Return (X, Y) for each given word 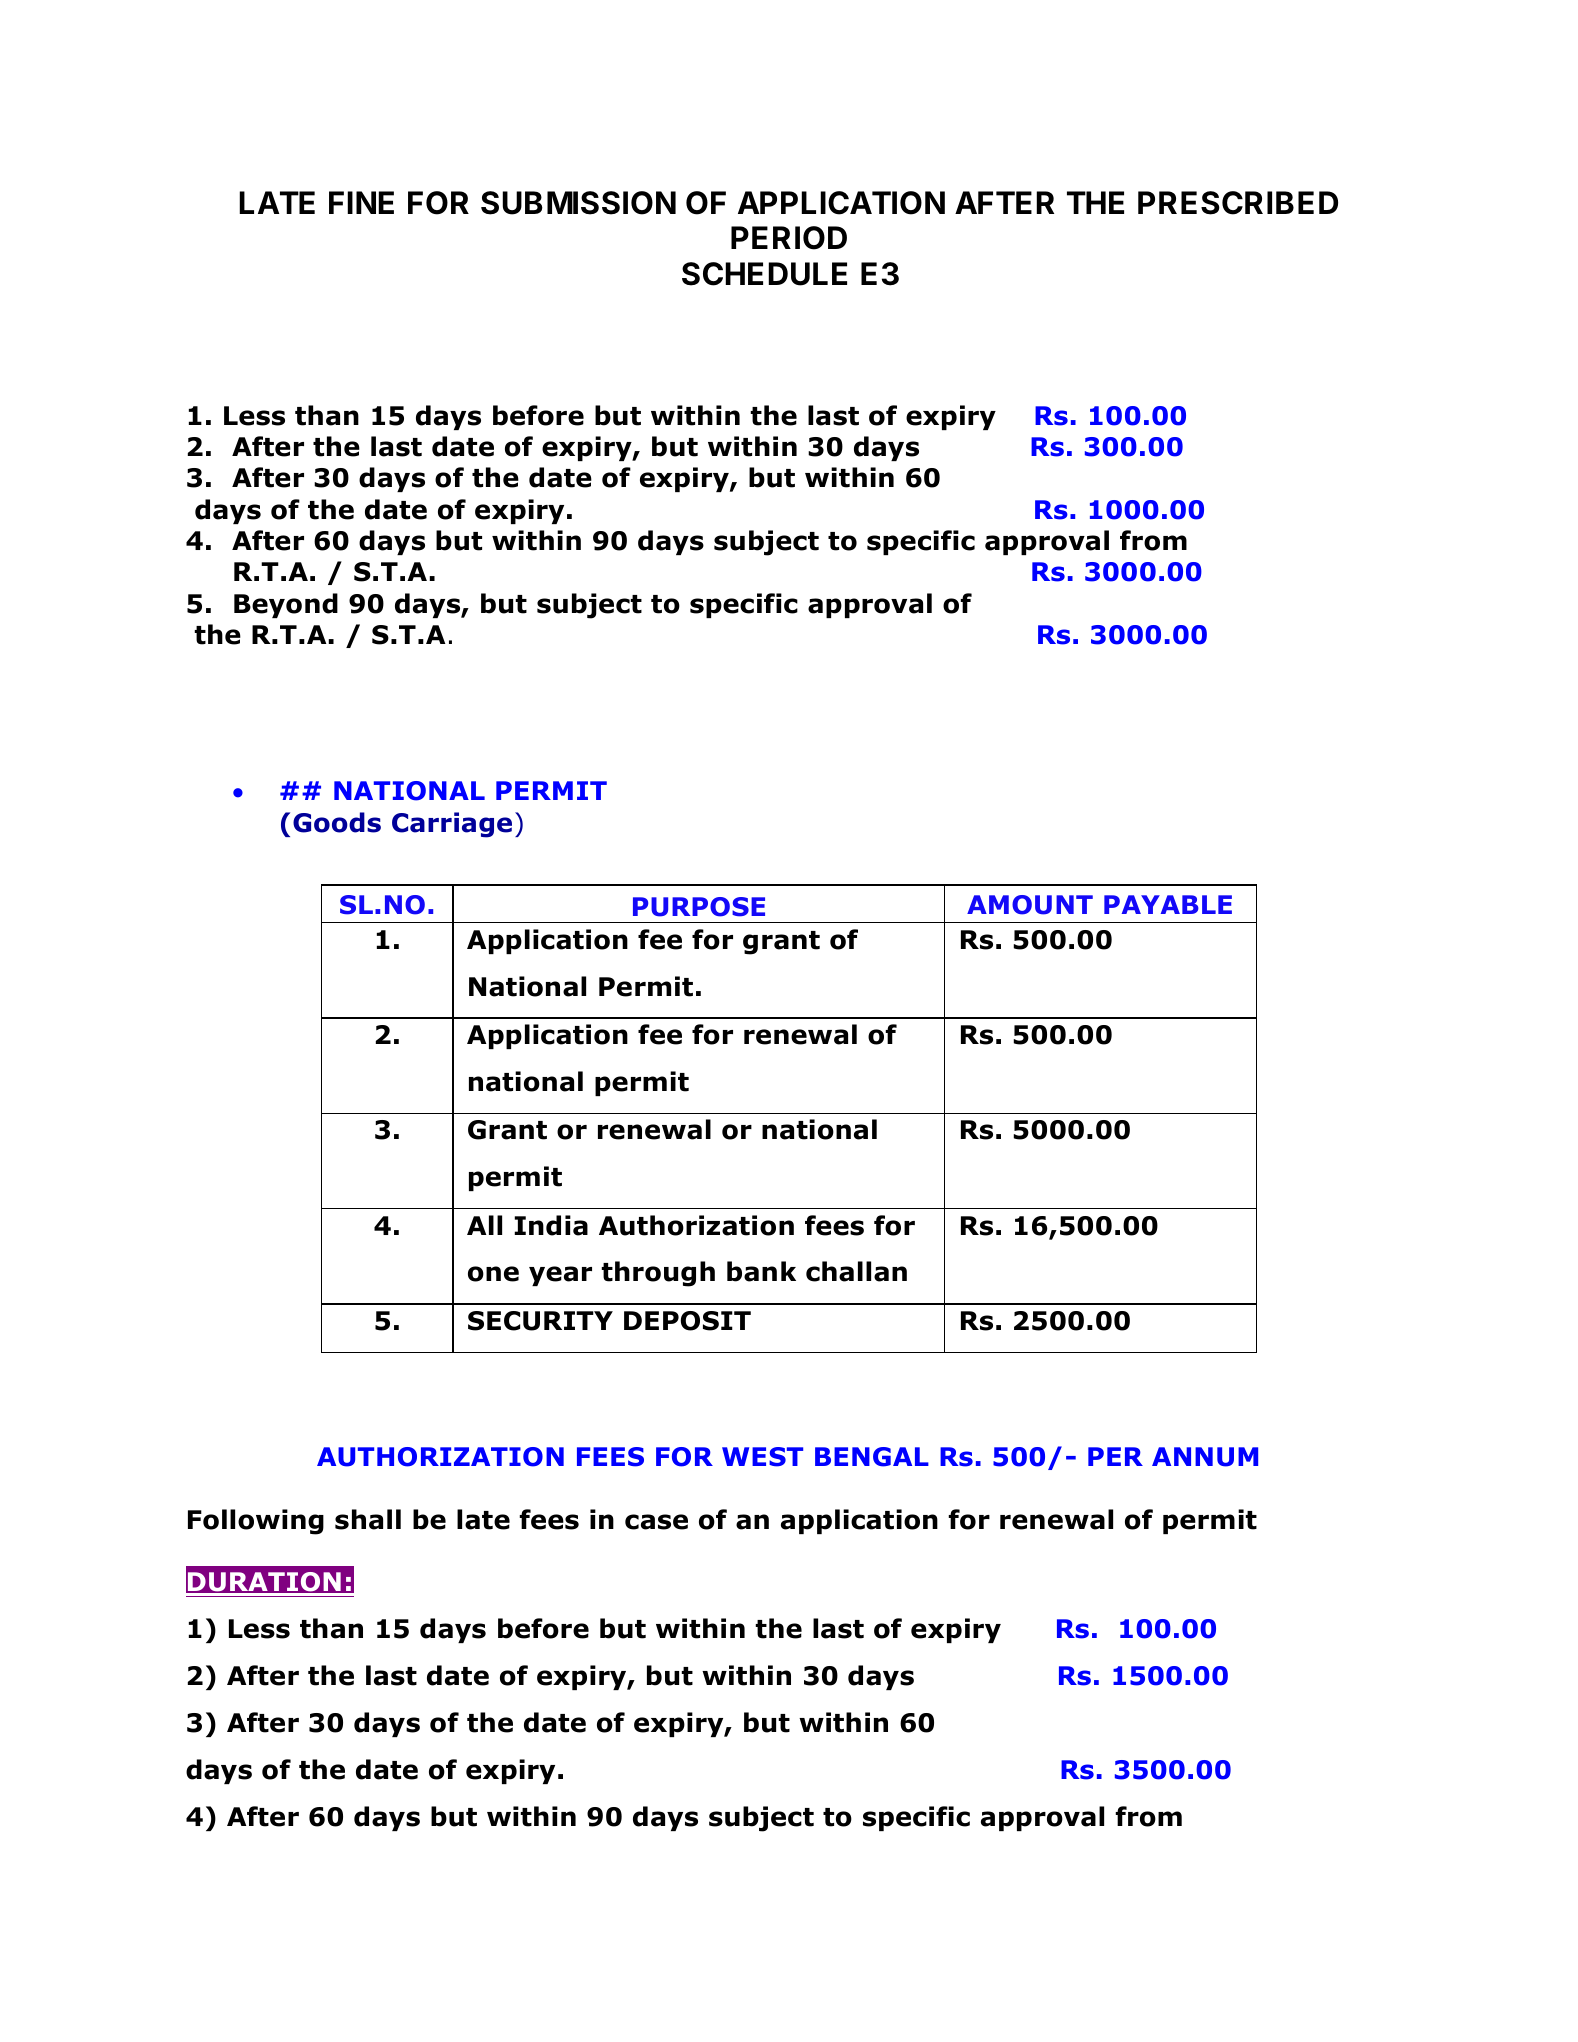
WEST (762, 1457)
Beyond (286, 605)
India (551, 1225)
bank (761, 1271)
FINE (361, 202)
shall (368, 1519)
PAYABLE (1168, 904)
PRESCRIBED (1238, 203)
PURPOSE (699, 907)
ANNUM (1205, 1457)
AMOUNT (1030, 905)
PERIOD (789, 238)
